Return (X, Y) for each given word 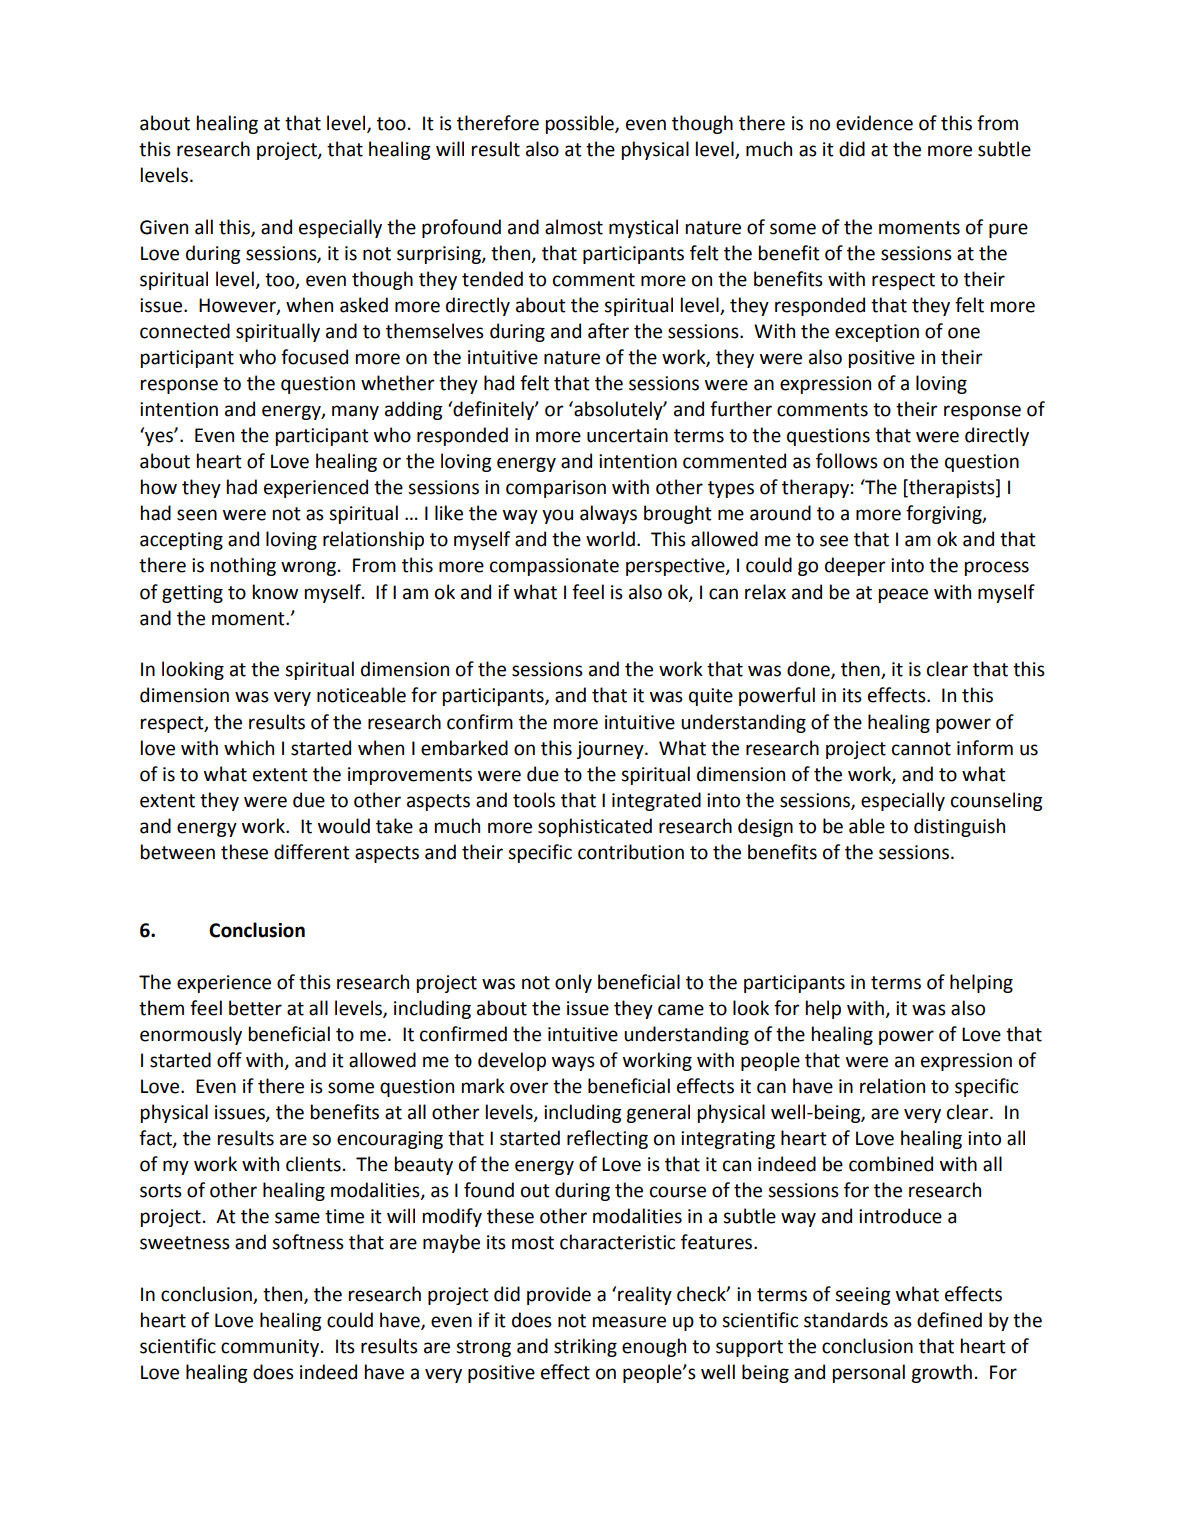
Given (164, 227)
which (249, 748)
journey (611, 750)
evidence (874, 123)
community (271, 1348)
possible (581, 124)
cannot (921, 749)
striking (585, 1347)
